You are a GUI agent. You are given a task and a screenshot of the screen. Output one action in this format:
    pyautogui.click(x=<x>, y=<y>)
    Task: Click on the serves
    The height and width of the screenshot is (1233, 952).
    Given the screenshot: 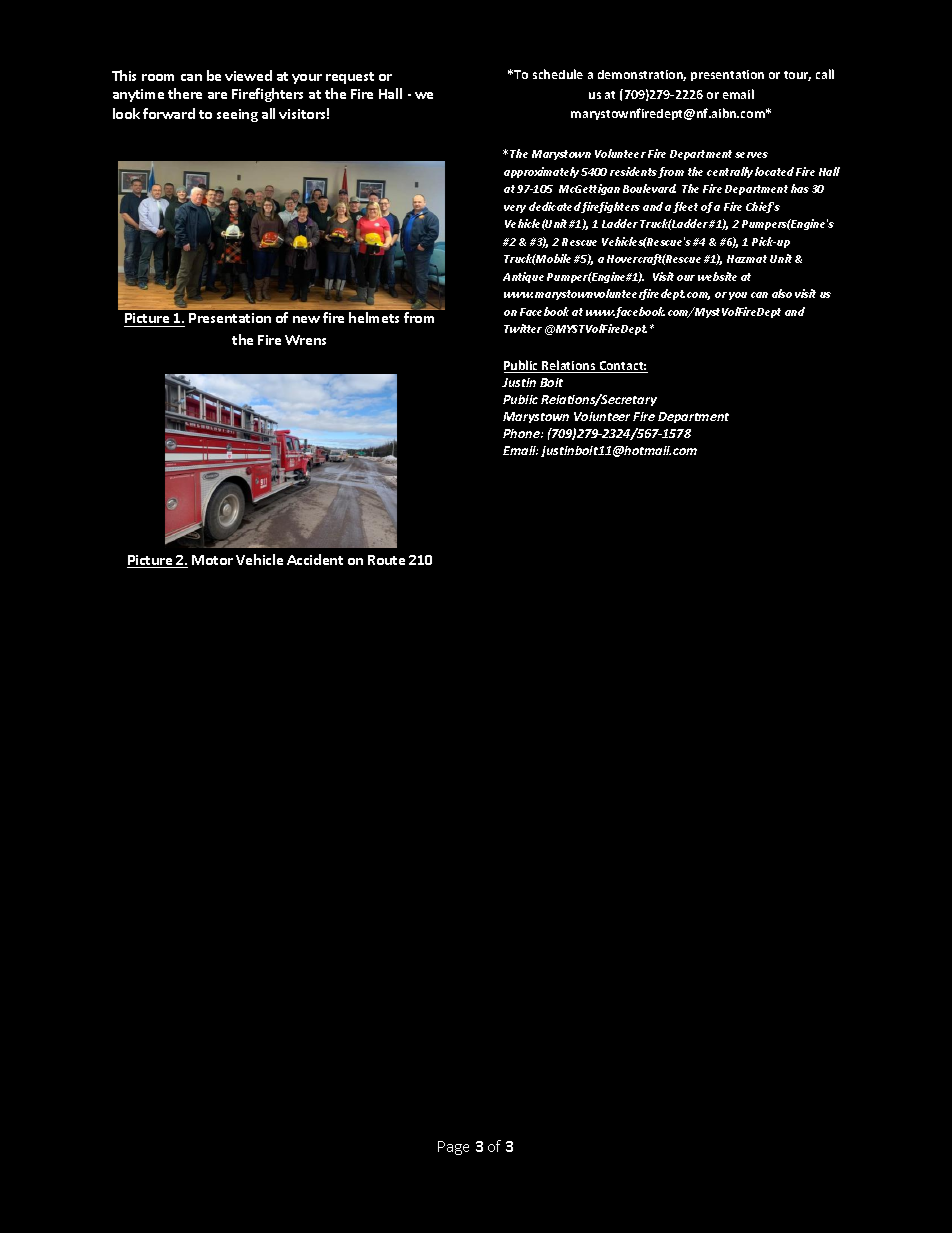 What is the action you would take?
    pyautogui.click(x=751, y=155)
